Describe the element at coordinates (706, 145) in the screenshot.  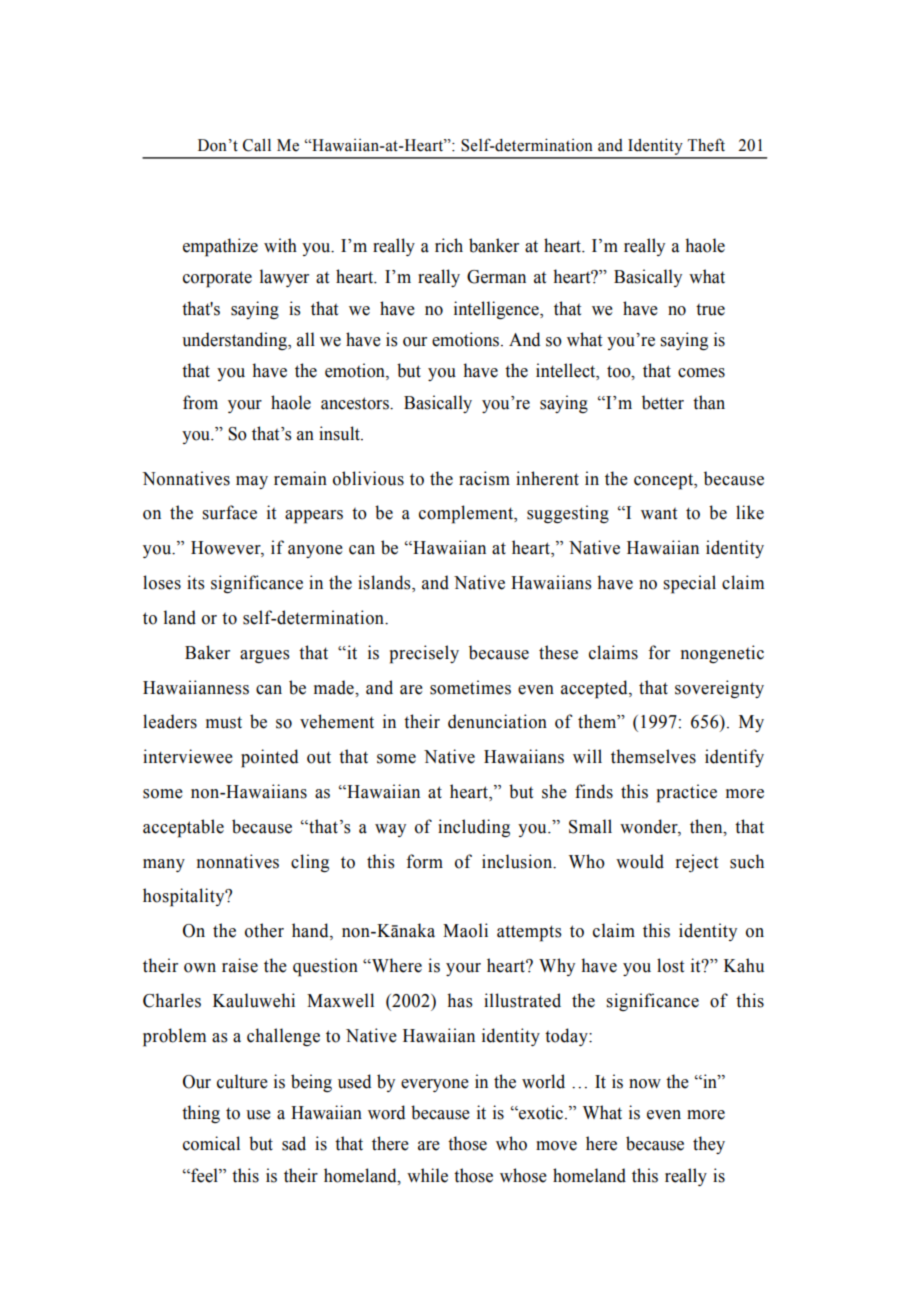
I see `Theft` at that location.
